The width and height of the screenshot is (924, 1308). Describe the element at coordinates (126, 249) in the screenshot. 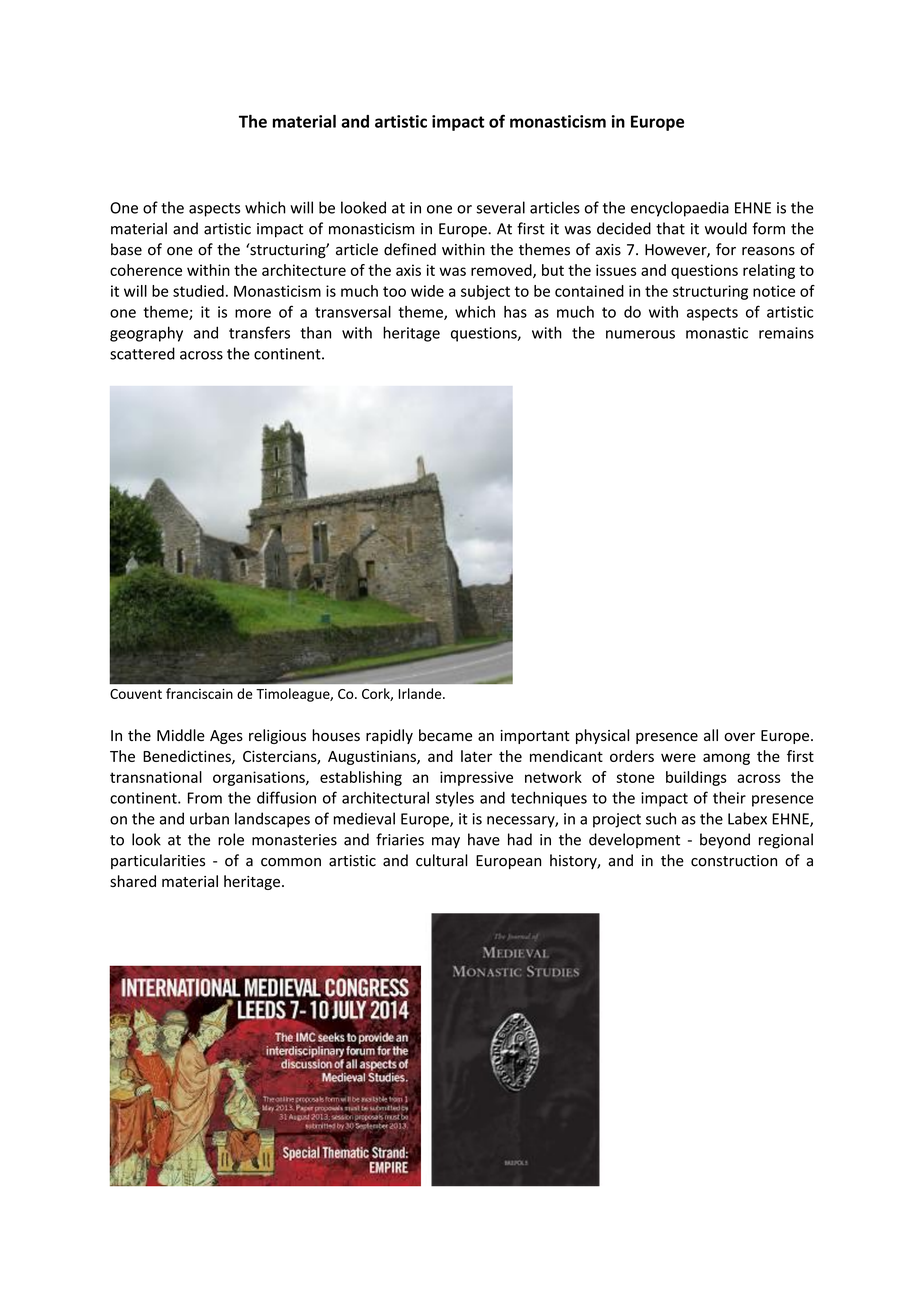

I see `base` at that location.
